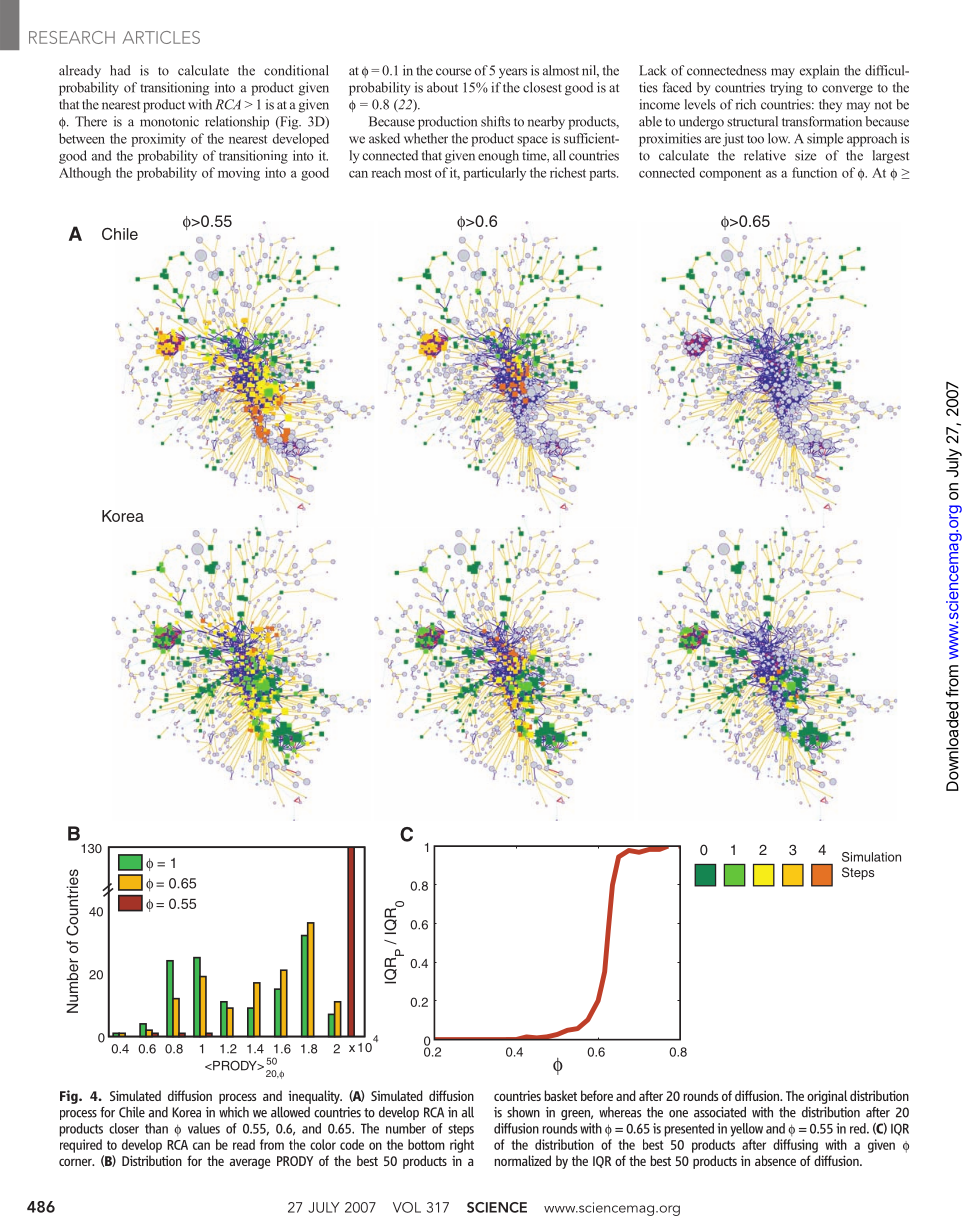  Describe the element at coordinates (494, 174) in the screenshot. I see `particularly` at that location.
